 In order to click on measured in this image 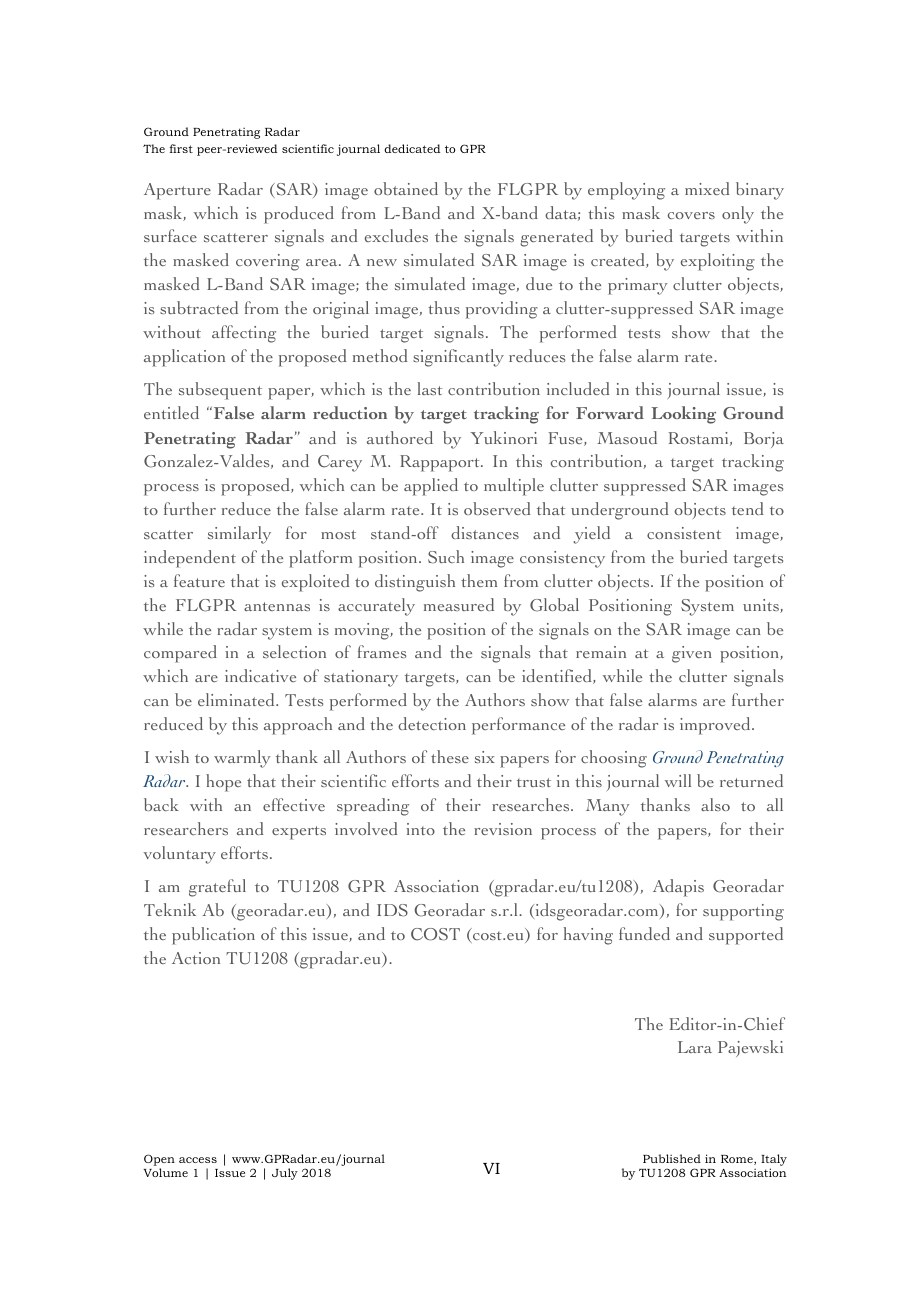, I will do `click(459, 604)`.
